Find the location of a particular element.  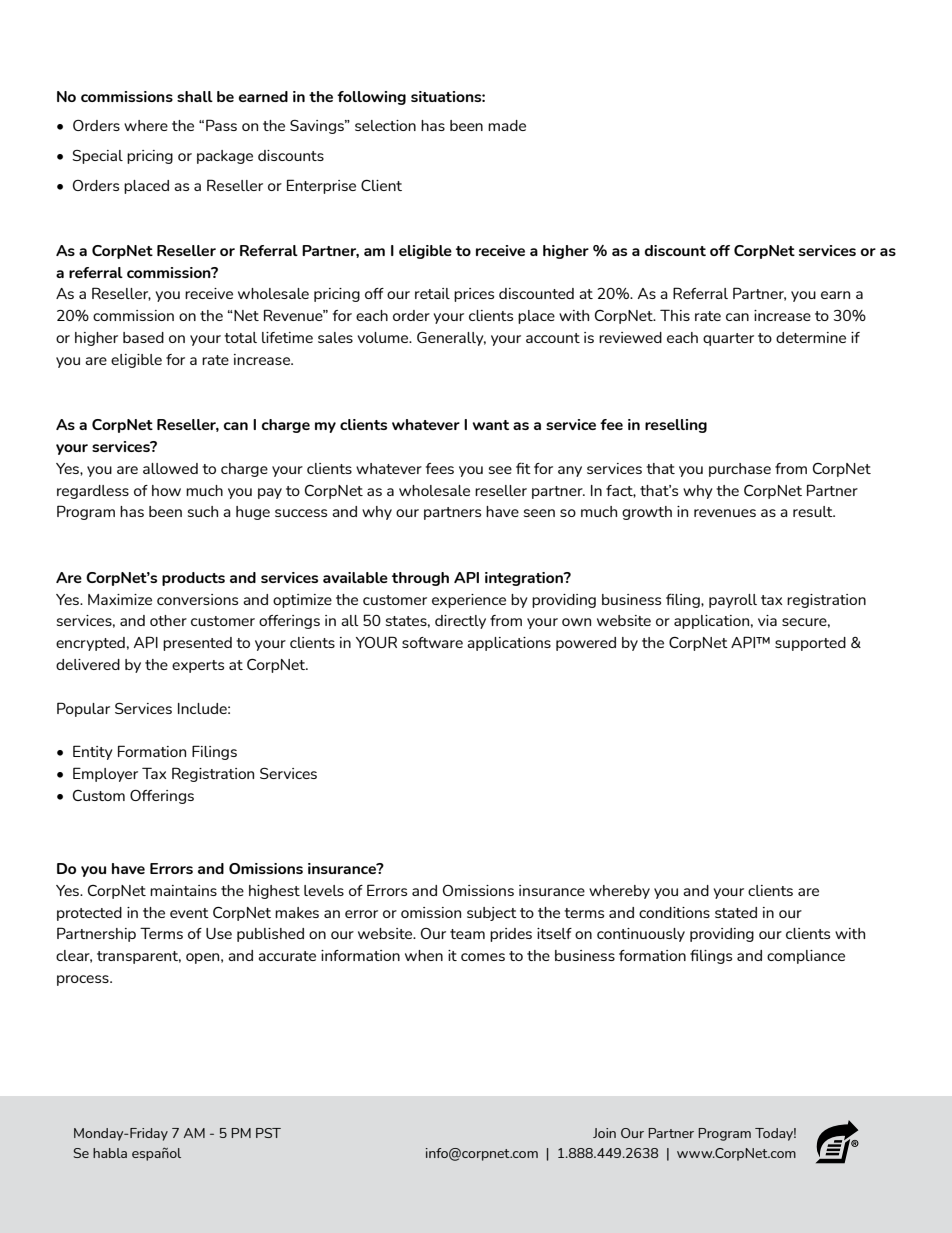

fees is located at coordinates (440, 468).
